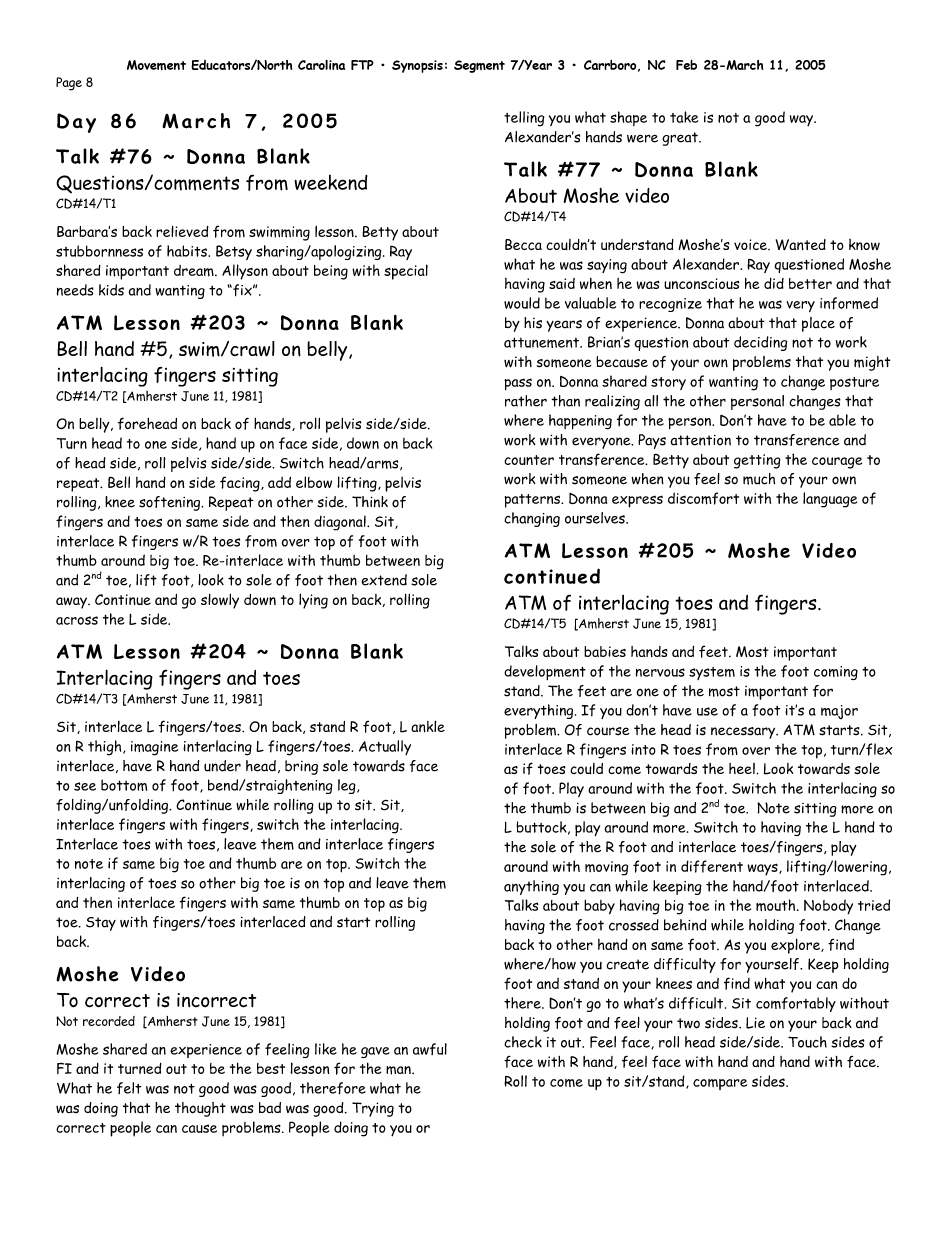  Describe the element at coordinates (129, 1088) in the screenshot. I see `felt` at that location.
